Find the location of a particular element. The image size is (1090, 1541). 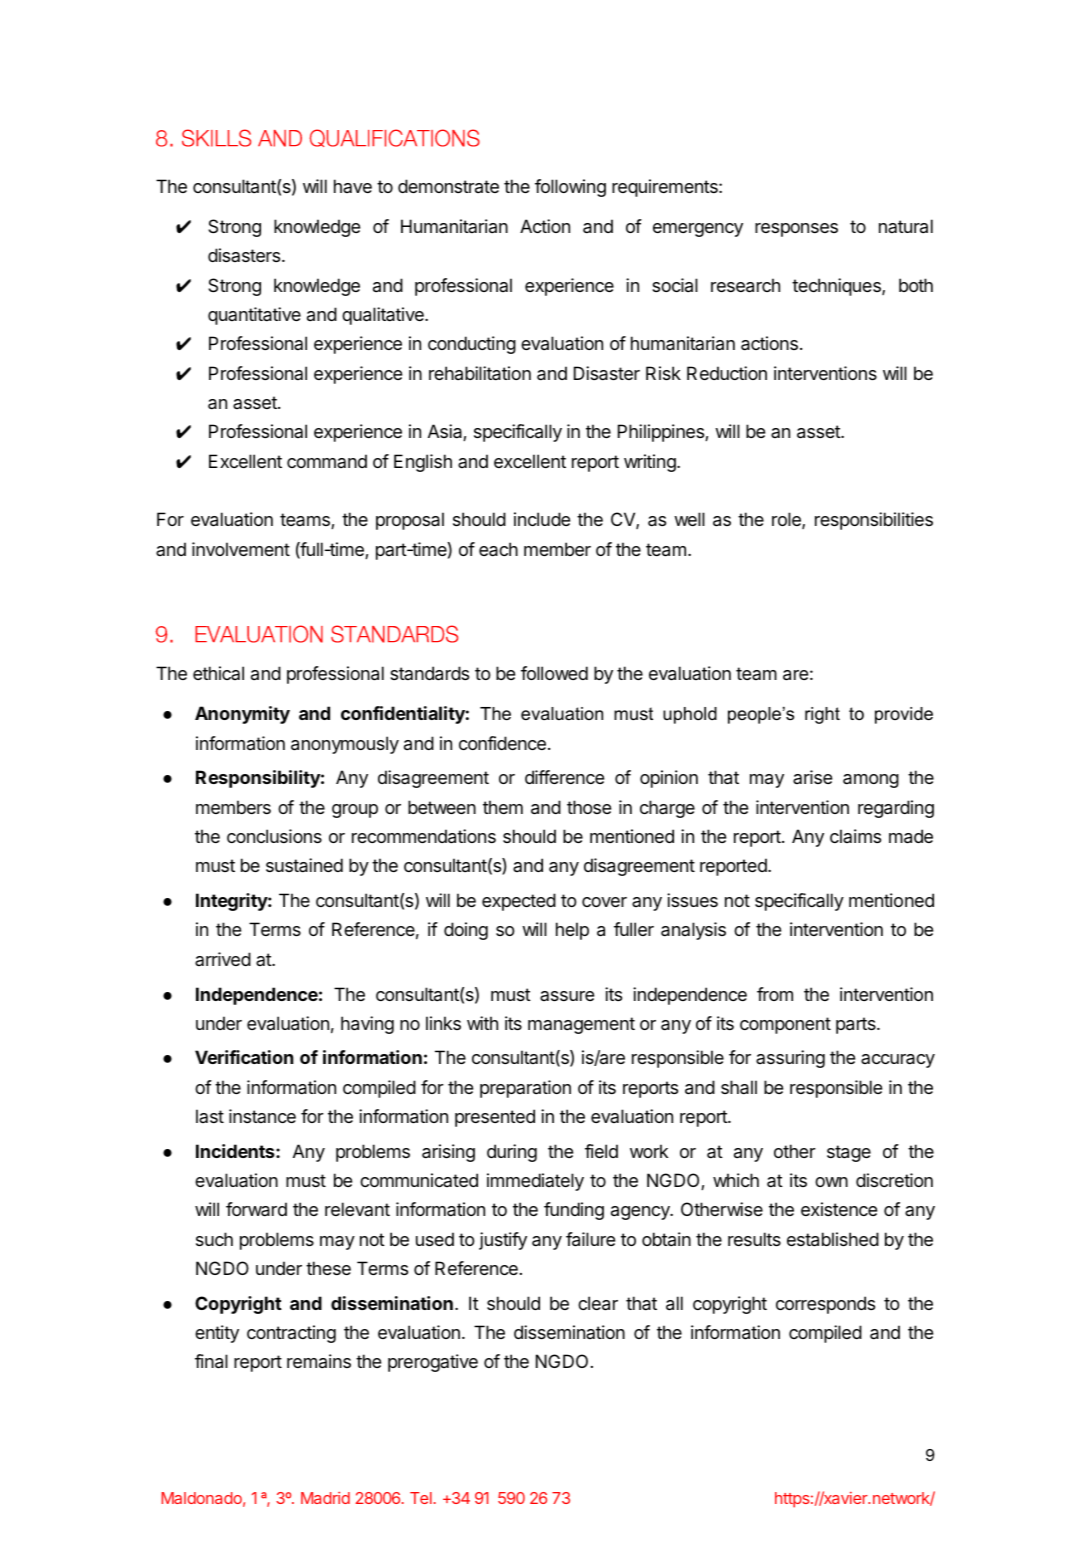

following is located at coordinates (570, 188).
